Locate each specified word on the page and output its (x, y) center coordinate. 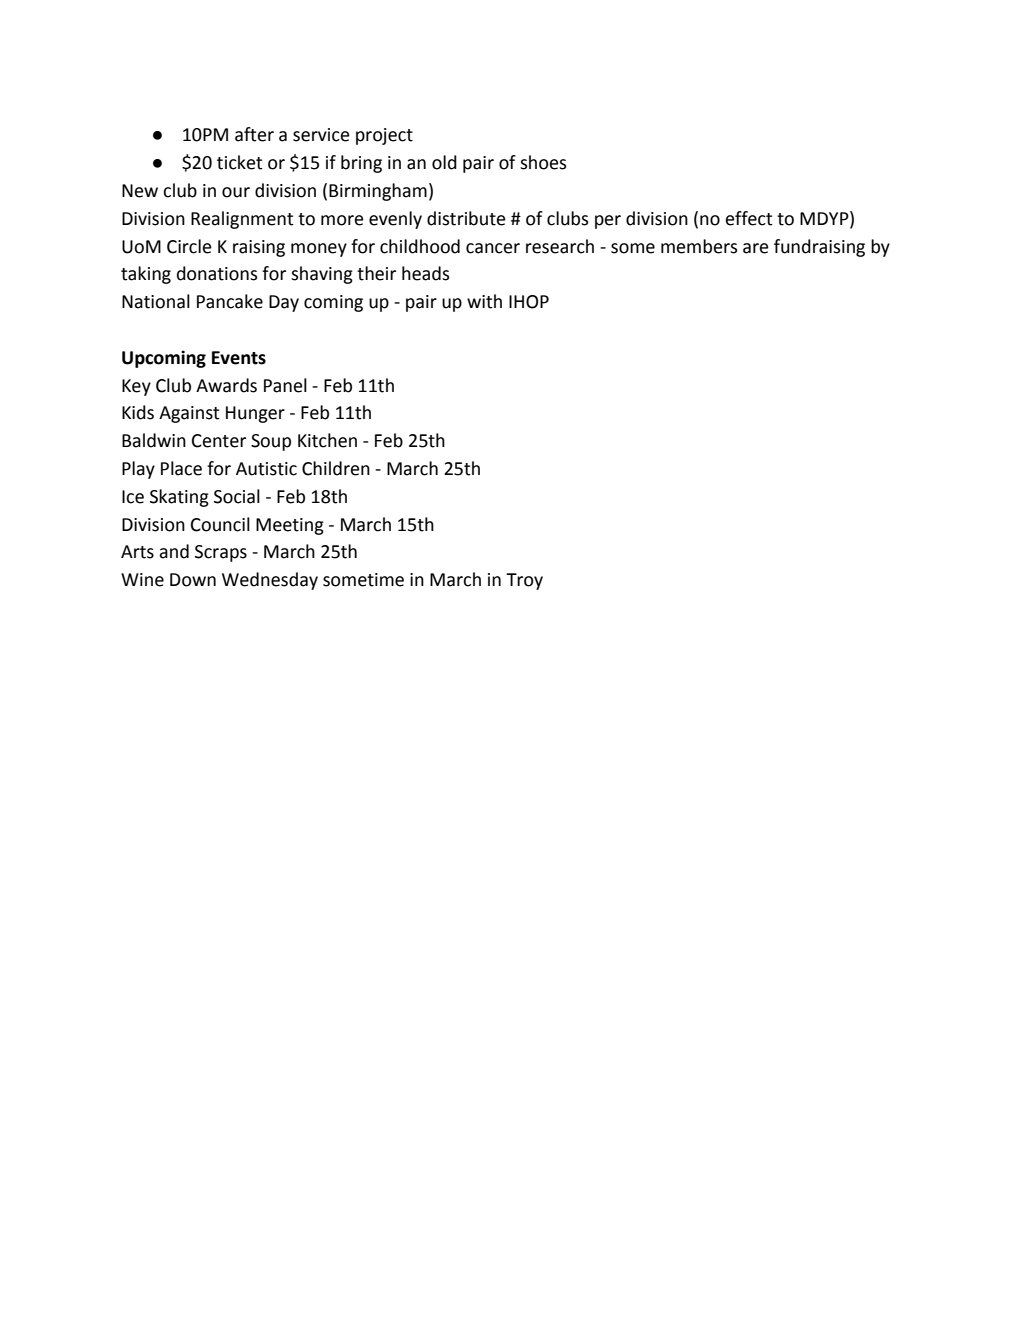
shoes (543, 162)
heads (425, 273)
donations (217, 273)
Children (336, 468)
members (699, 246)
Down (193, 580)
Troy (524, 581)
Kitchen (327, 440)
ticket (240, 162)
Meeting (290, 526)
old (444, 162)
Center (219, 441)
